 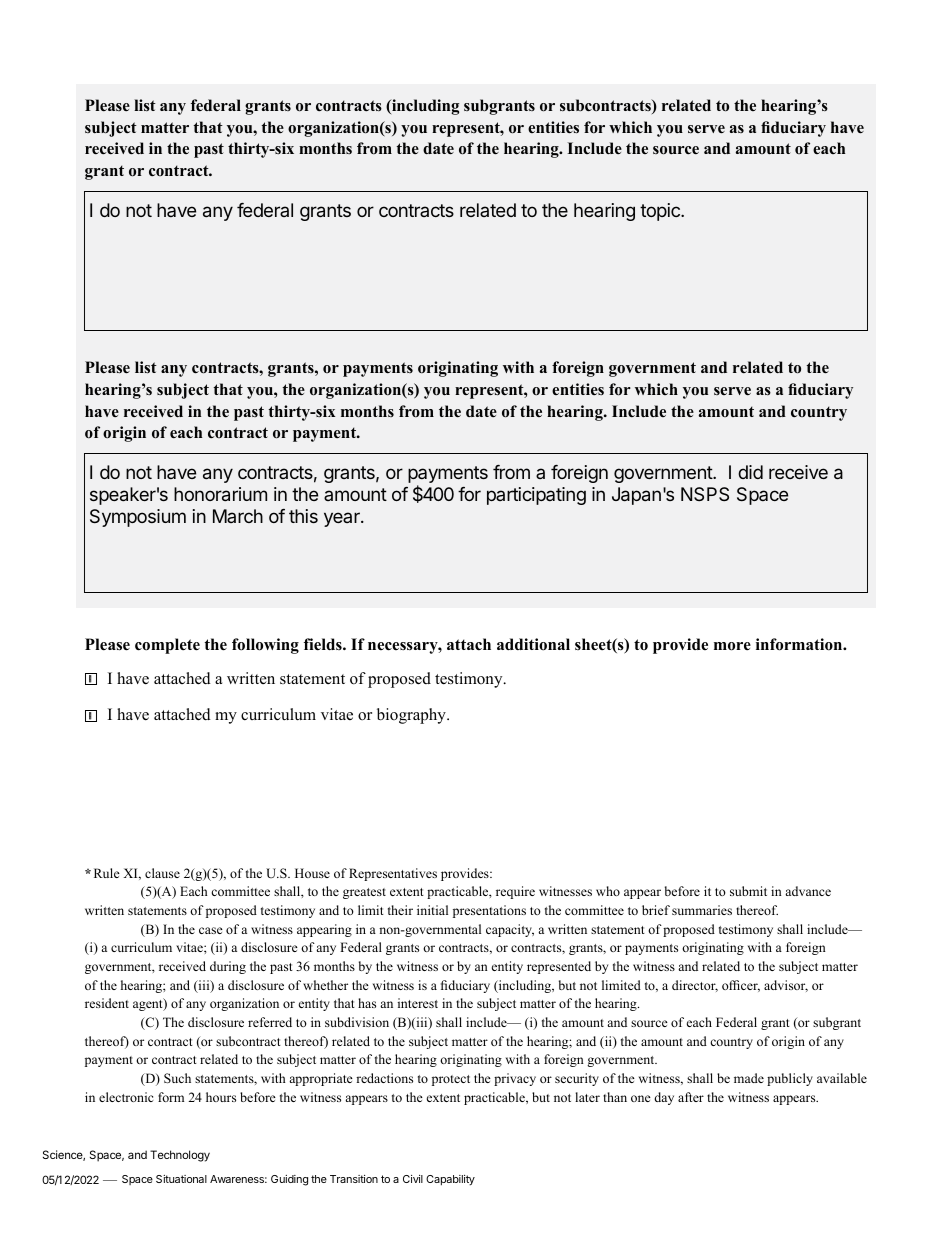 What do you see at coordinates (451, 1080) in the screenshot?
I see `protect` at bounding box center [451, 1080].
